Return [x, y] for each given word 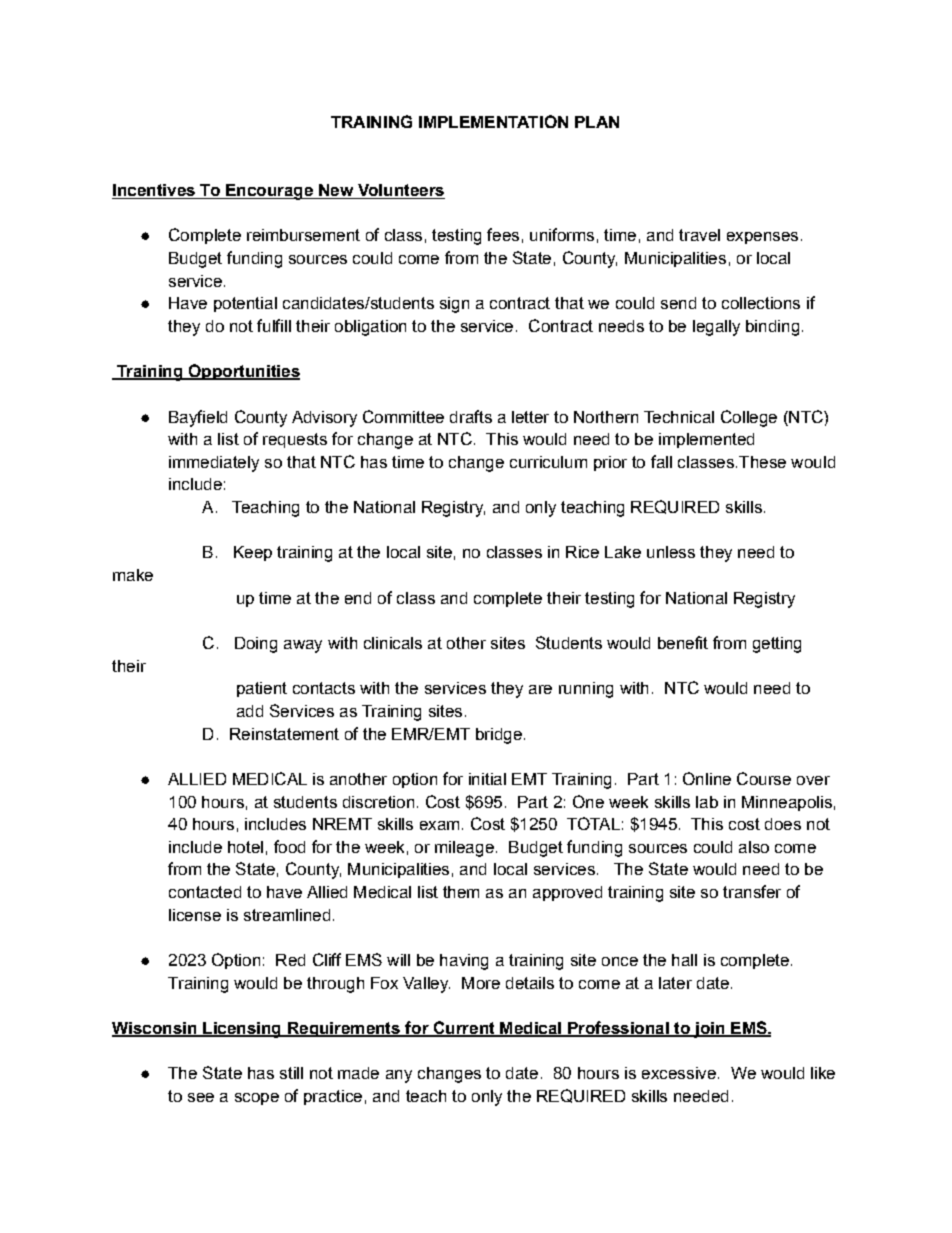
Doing [256, 645]
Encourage [269, 192]
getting [777, 645]
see [201, 1097]
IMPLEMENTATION [493, 121]
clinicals [393, 643]
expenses [762, 238]
